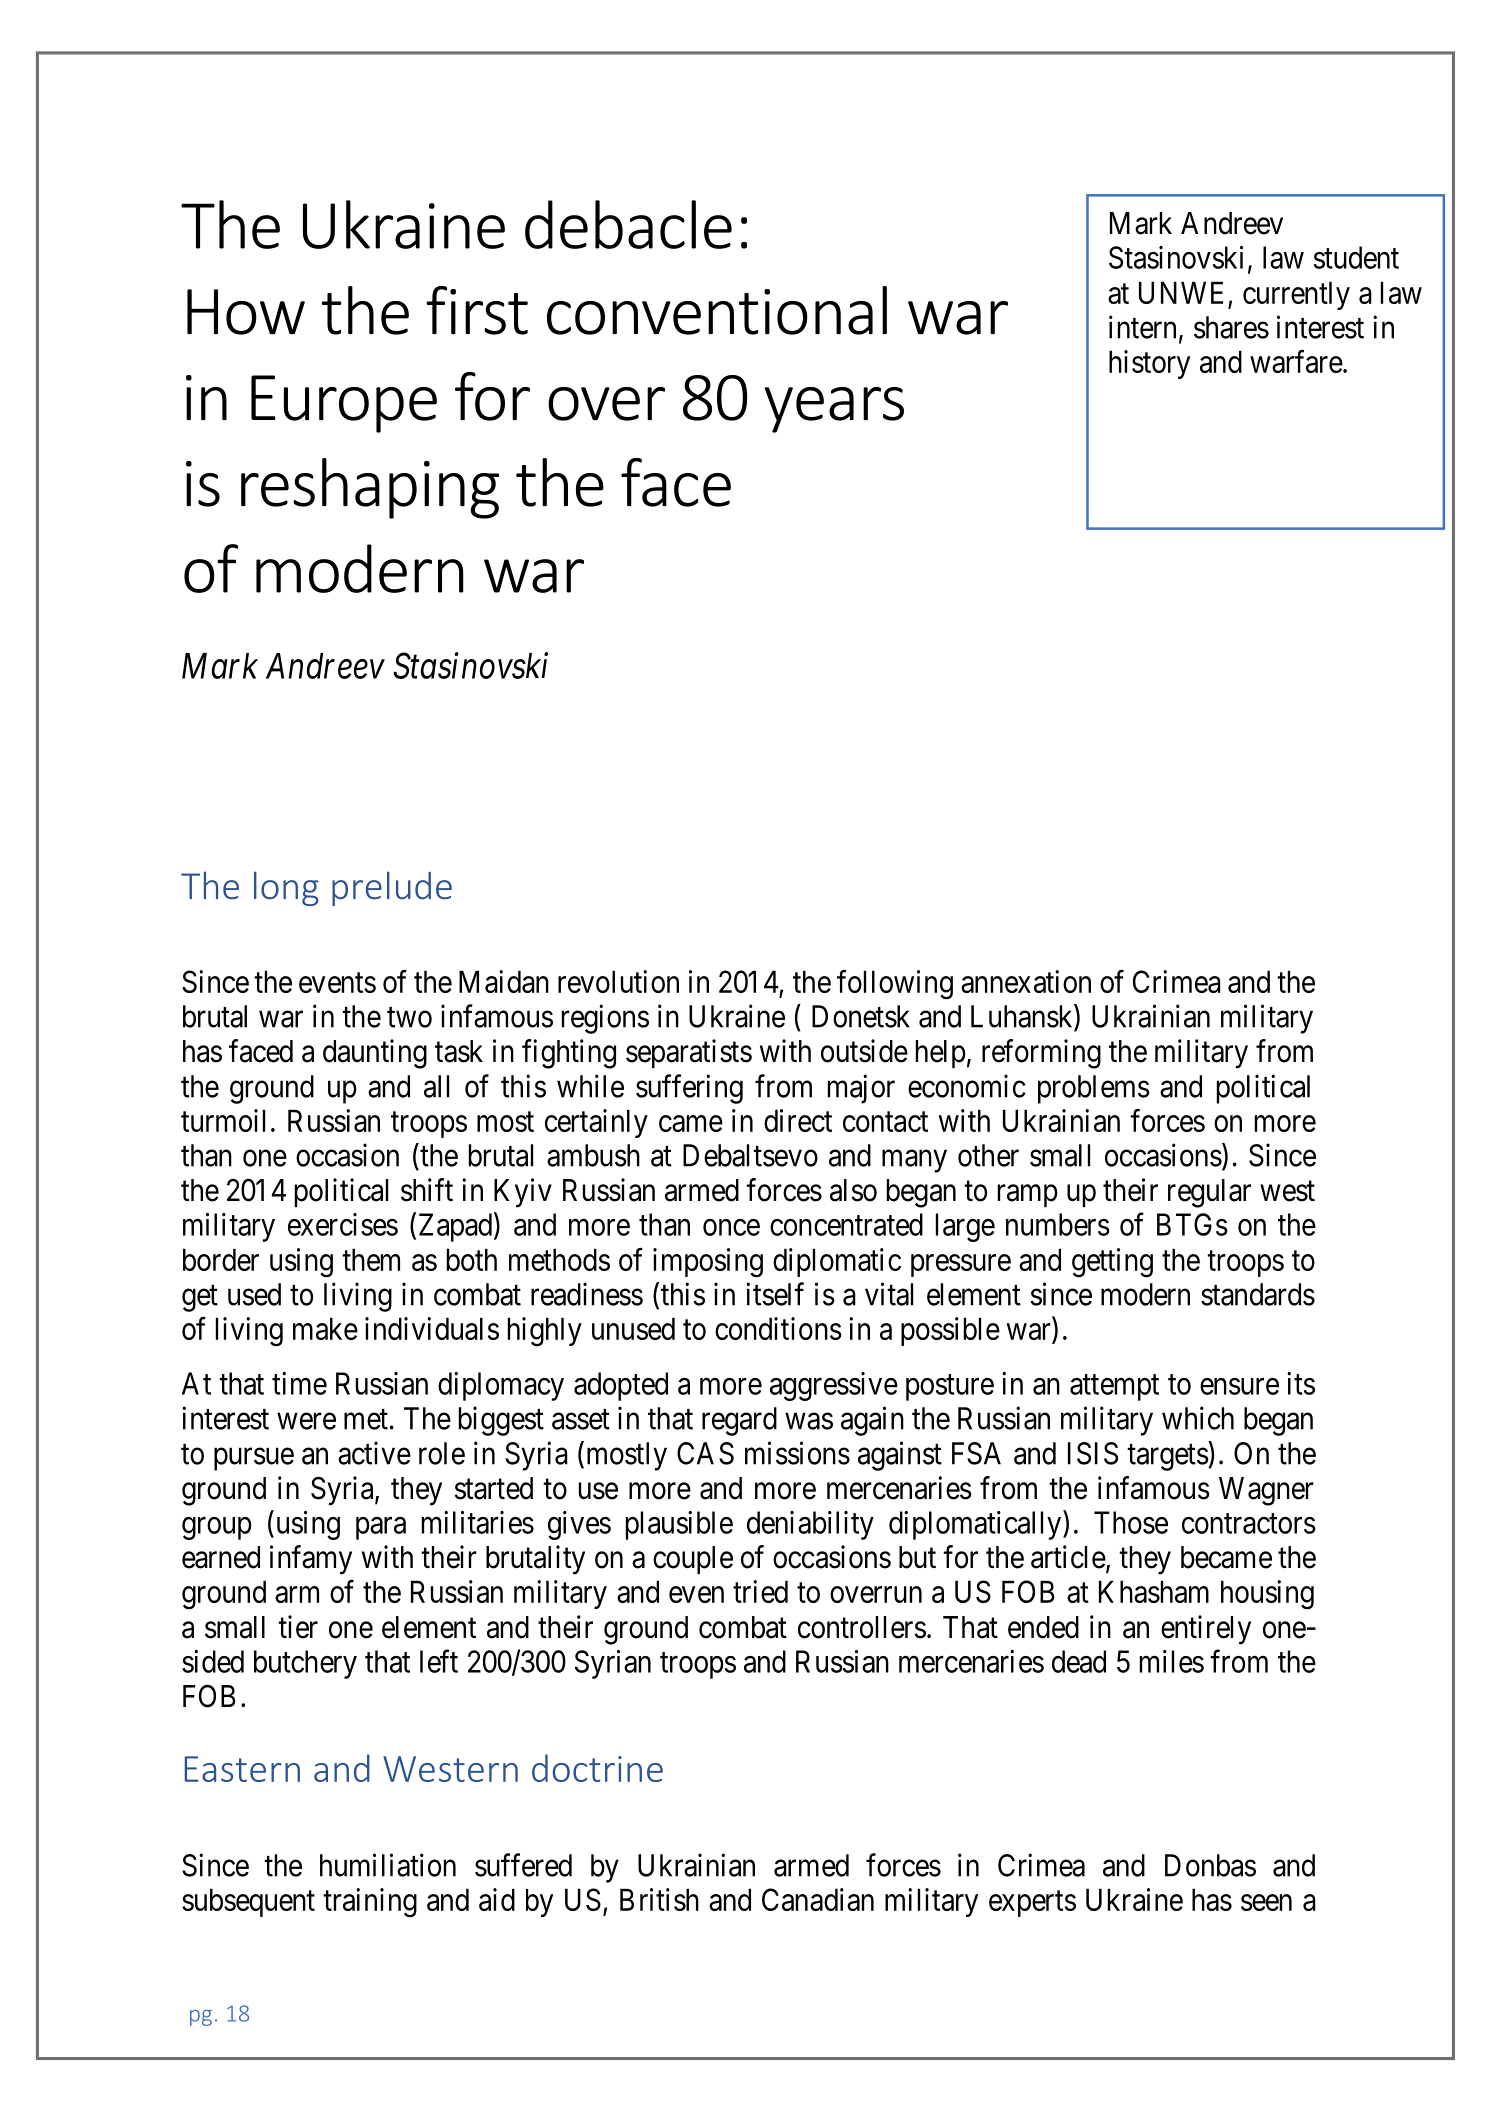 The width and height of the image is (1496, 2117). I want to click on regular, so click(1209, 1193).
